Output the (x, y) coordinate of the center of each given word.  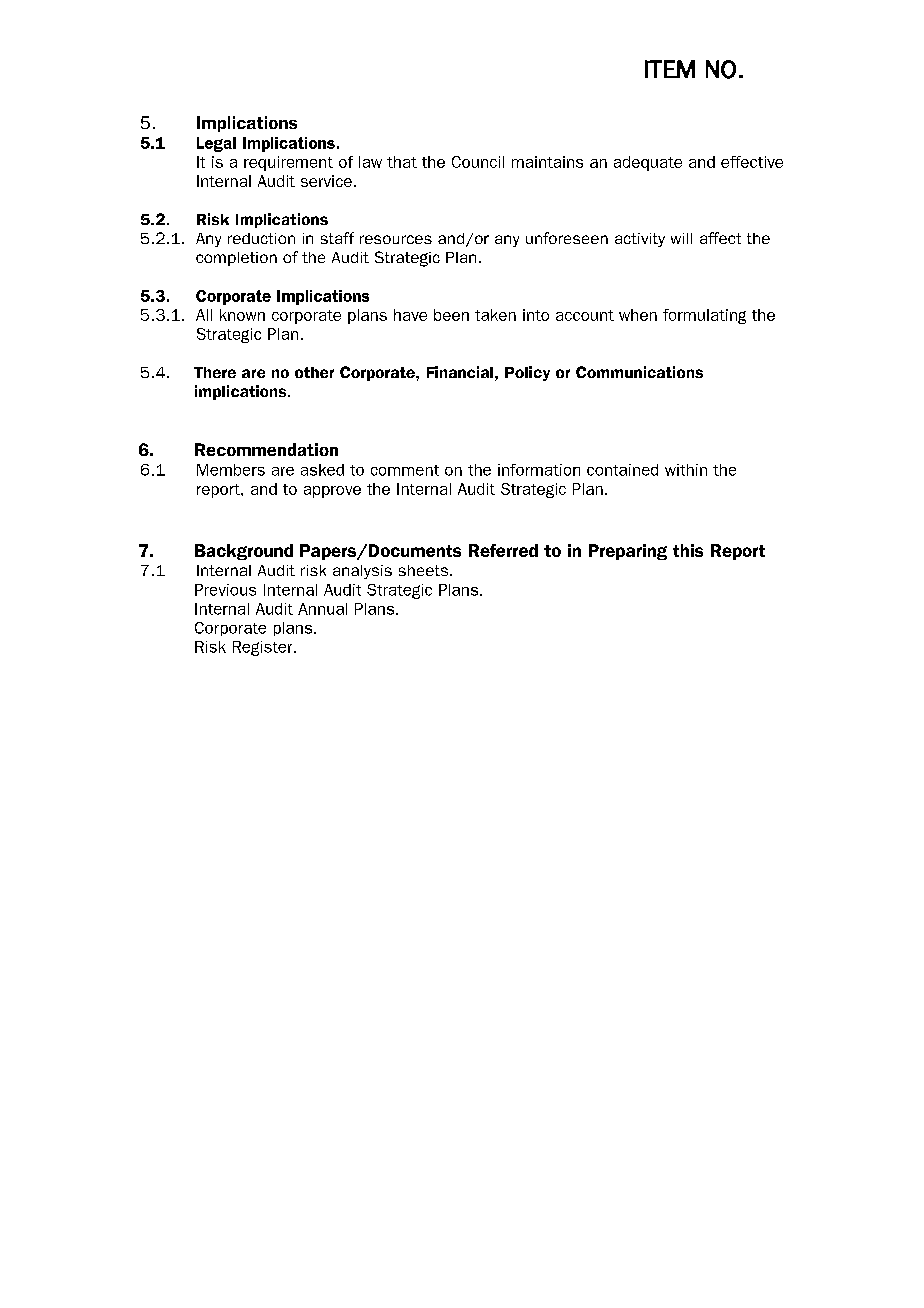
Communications (639, 372)
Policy (527, 373)
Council (478, 162)
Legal (216, 144)
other (314, 372)
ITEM (670, 69)
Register (264, 648)
